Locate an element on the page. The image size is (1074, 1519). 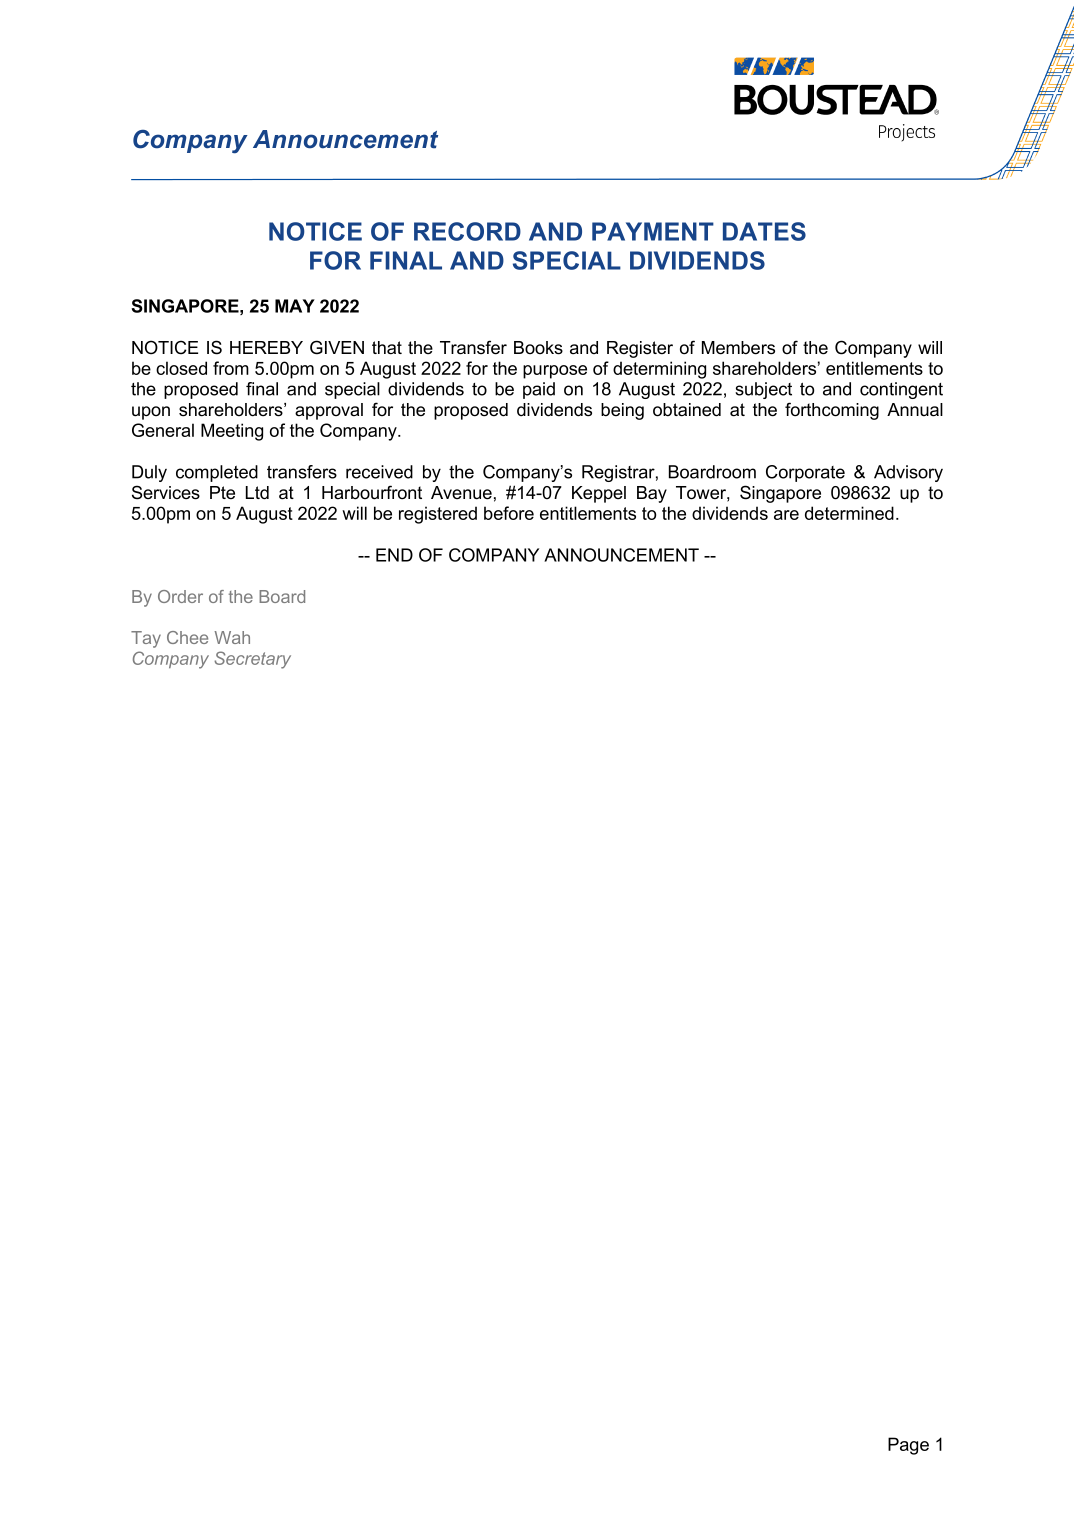
Chee is located at coordinates (187, 637).
